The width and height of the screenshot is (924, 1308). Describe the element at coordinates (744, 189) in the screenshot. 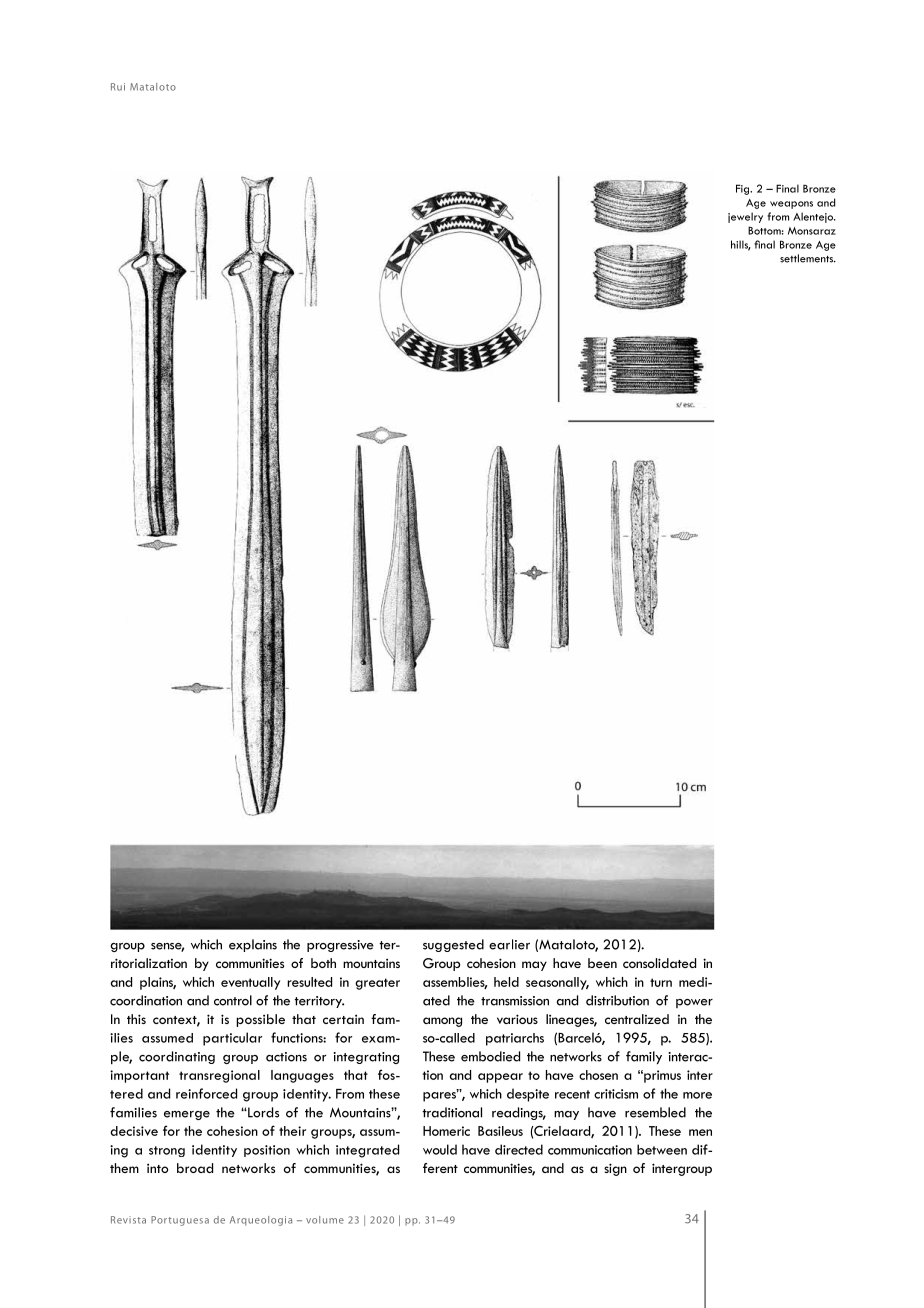

I see `Fig` at that location.
